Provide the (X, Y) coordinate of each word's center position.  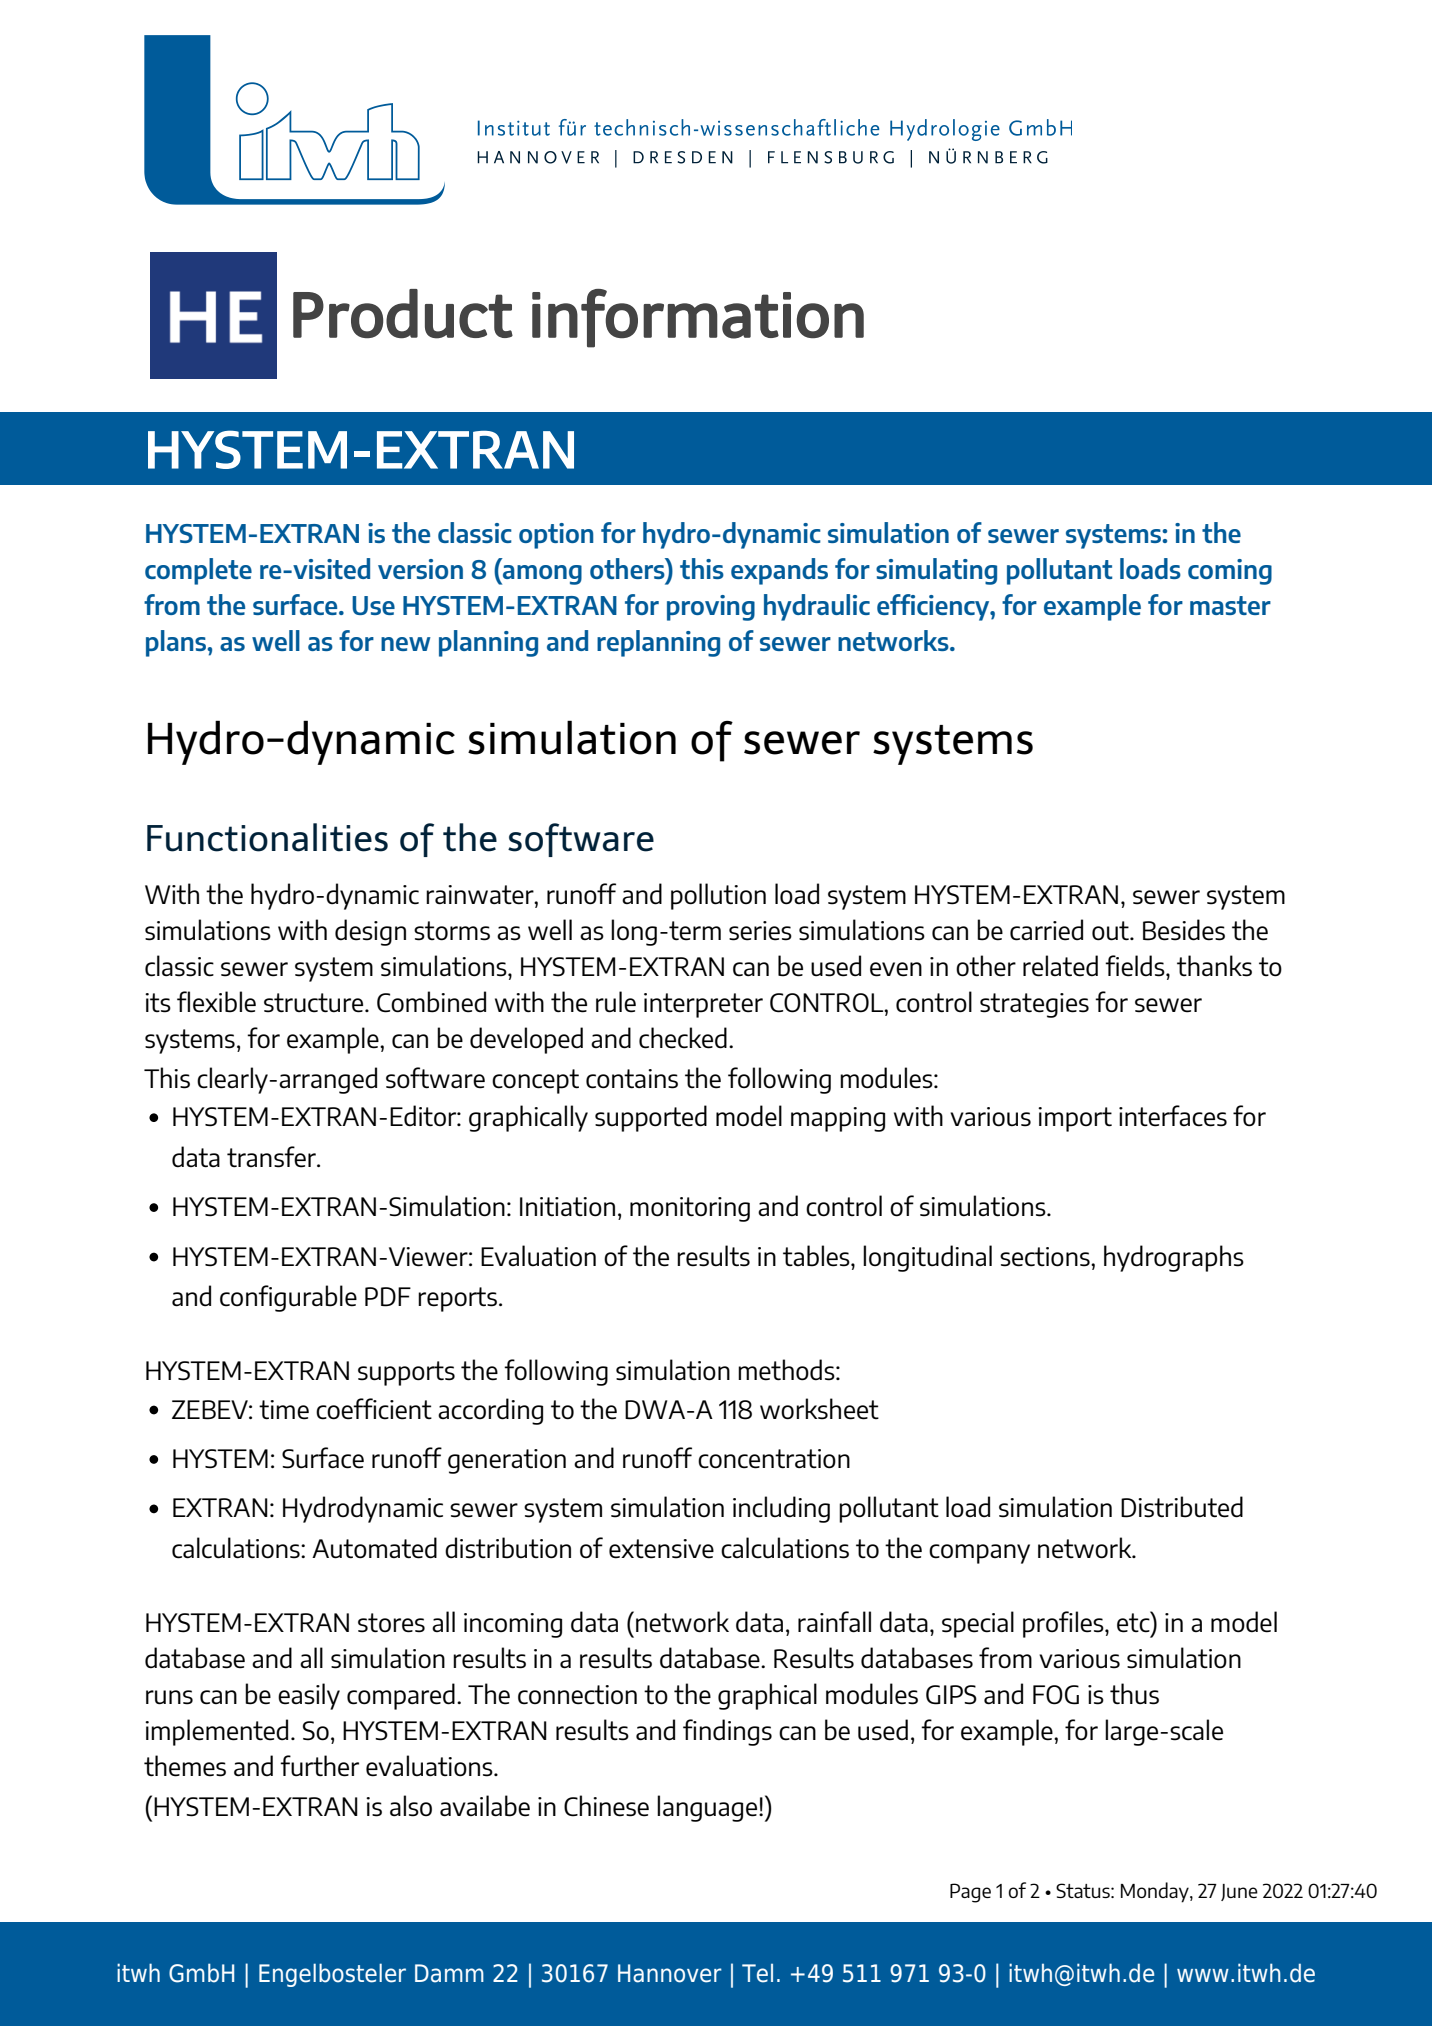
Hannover (670, 1973)
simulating (936, 571)
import (1075, 1119)
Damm (449, 1973)
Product (403, 314)
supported (651, 1118)
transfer (272, 1157)
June (1239, 1892)
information (698, 318)
